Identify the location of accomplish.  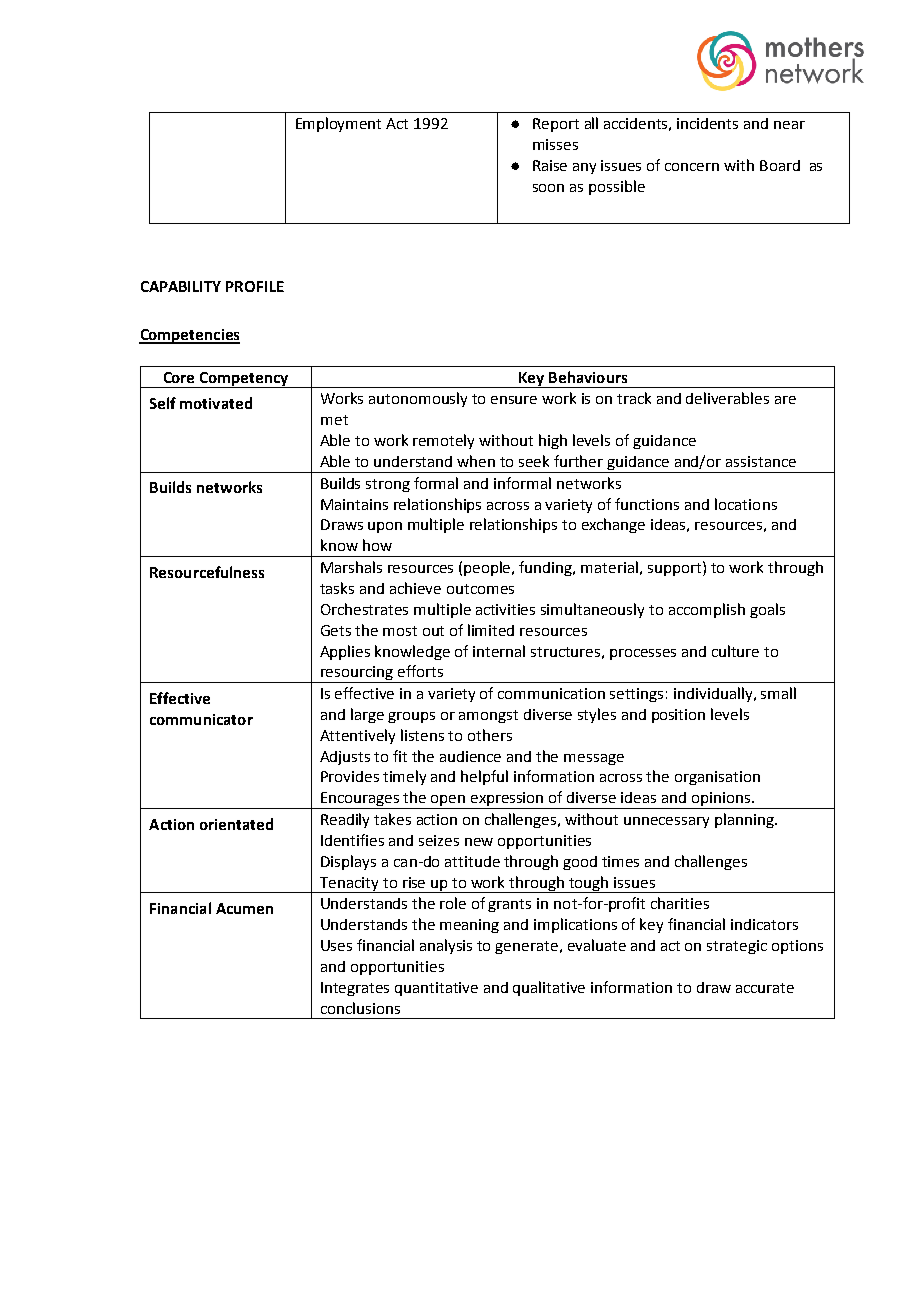
(707, 610).
